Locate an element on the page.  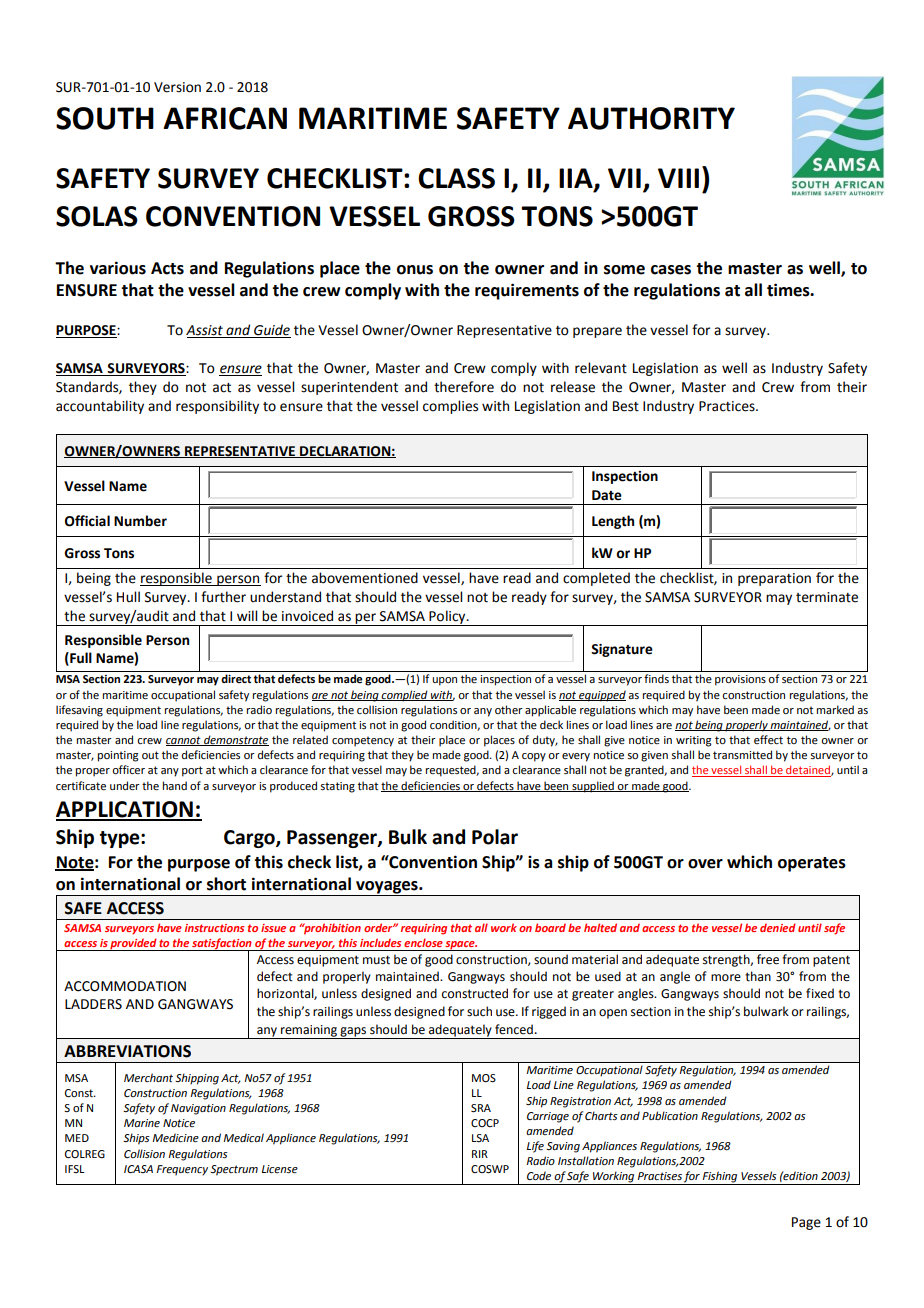
Version is located at coordinates (177, 87).
